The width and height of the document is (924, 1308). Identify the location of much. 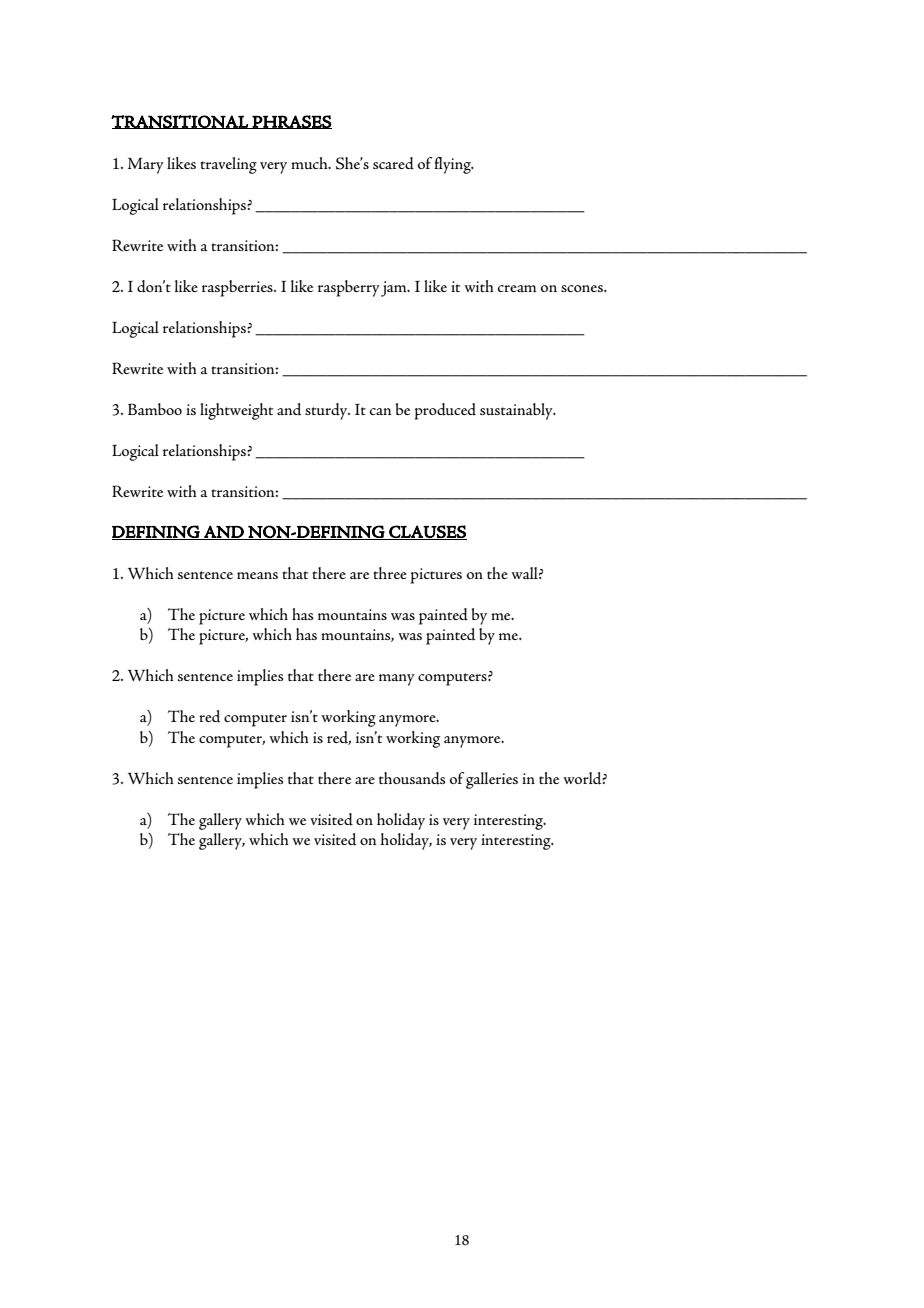
(310, 163).
